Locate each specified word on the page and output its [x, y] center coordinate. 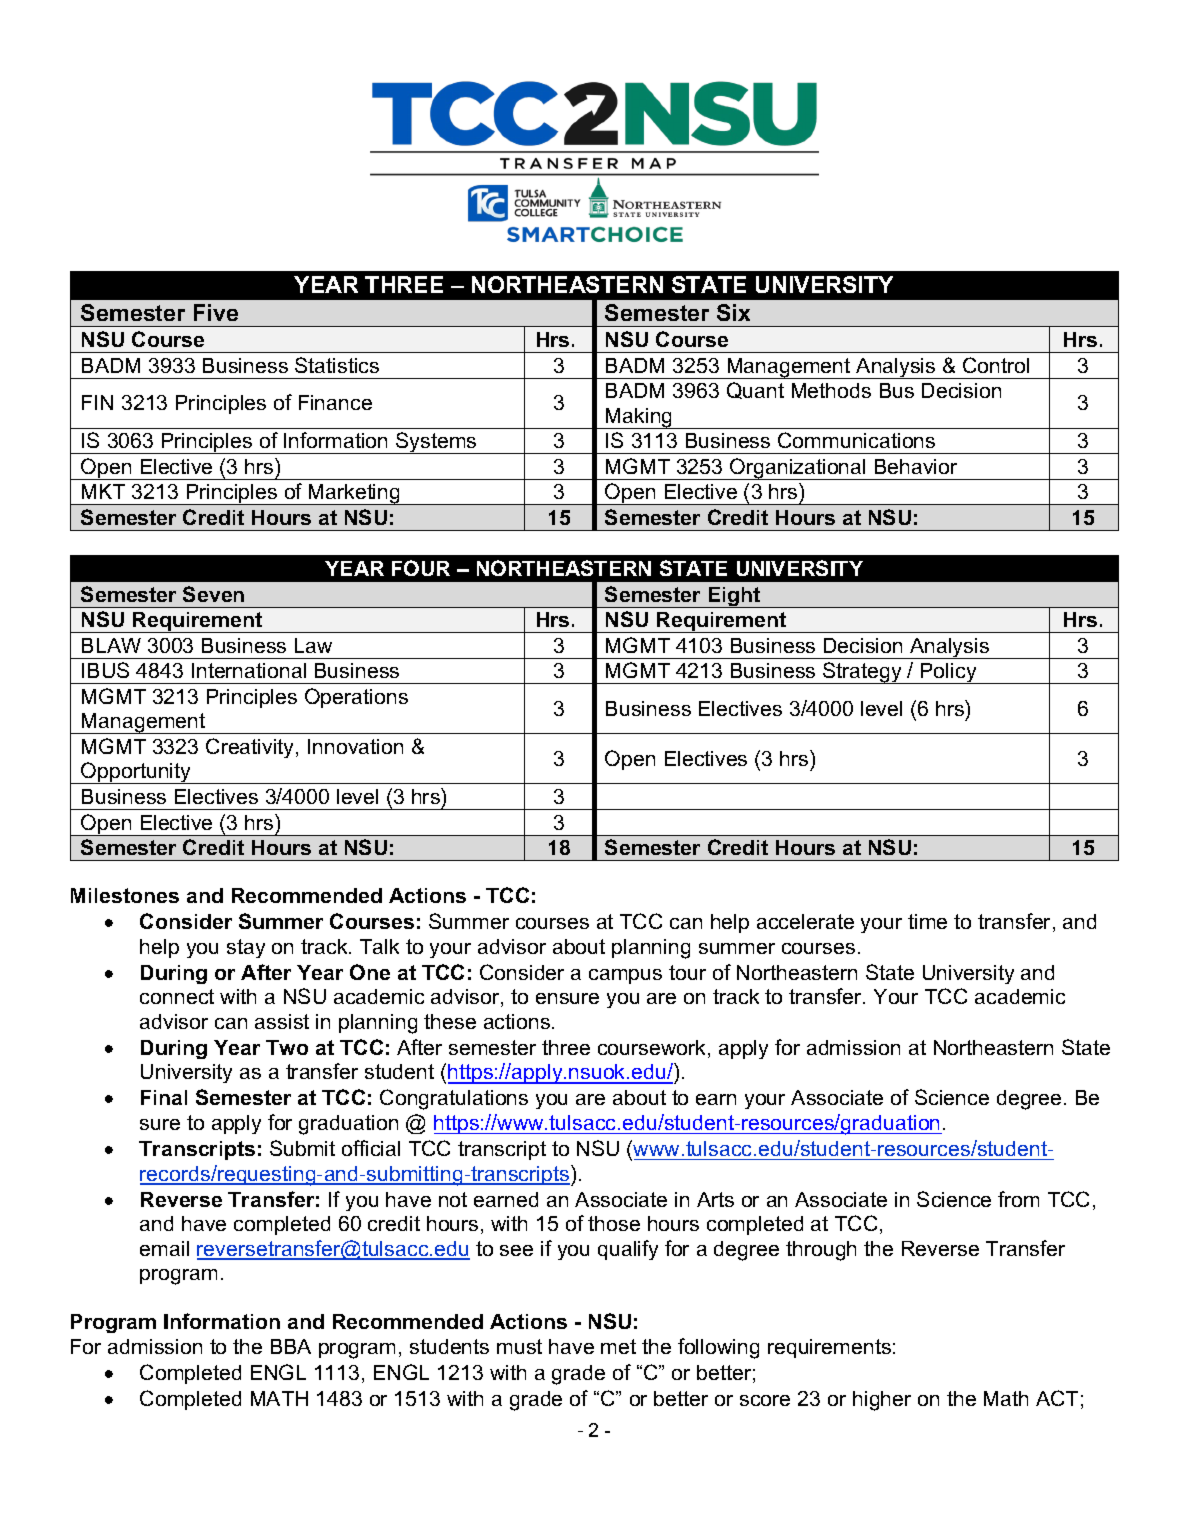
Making [639, 418]
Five [216, 312]
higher [882, 1401]
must [519, 1346]
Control [996, 365]
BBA [291, 1346]
